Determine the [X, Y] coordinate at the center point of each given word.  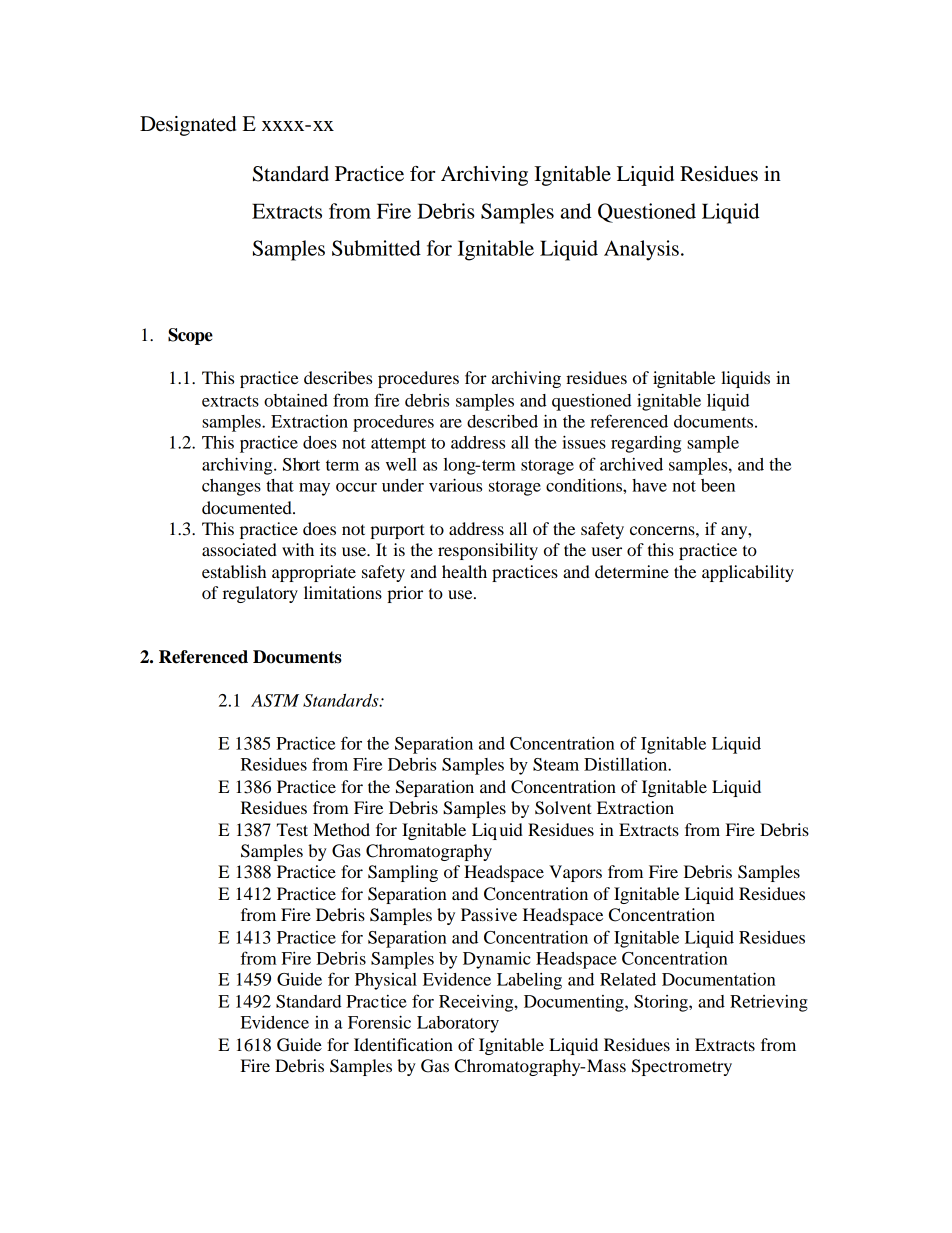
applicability [748, 573]
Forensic [379, 1022]
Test [292, 829]
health [464, 571]
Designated [188, 126]
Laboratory [458, 1024]
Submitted [376, 248]
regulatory [260, 594]
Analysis [641, 250]
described [502, 421]
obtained [296, 400]
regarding [646, 444]
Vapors [575, 873]
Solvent [563, 808]
